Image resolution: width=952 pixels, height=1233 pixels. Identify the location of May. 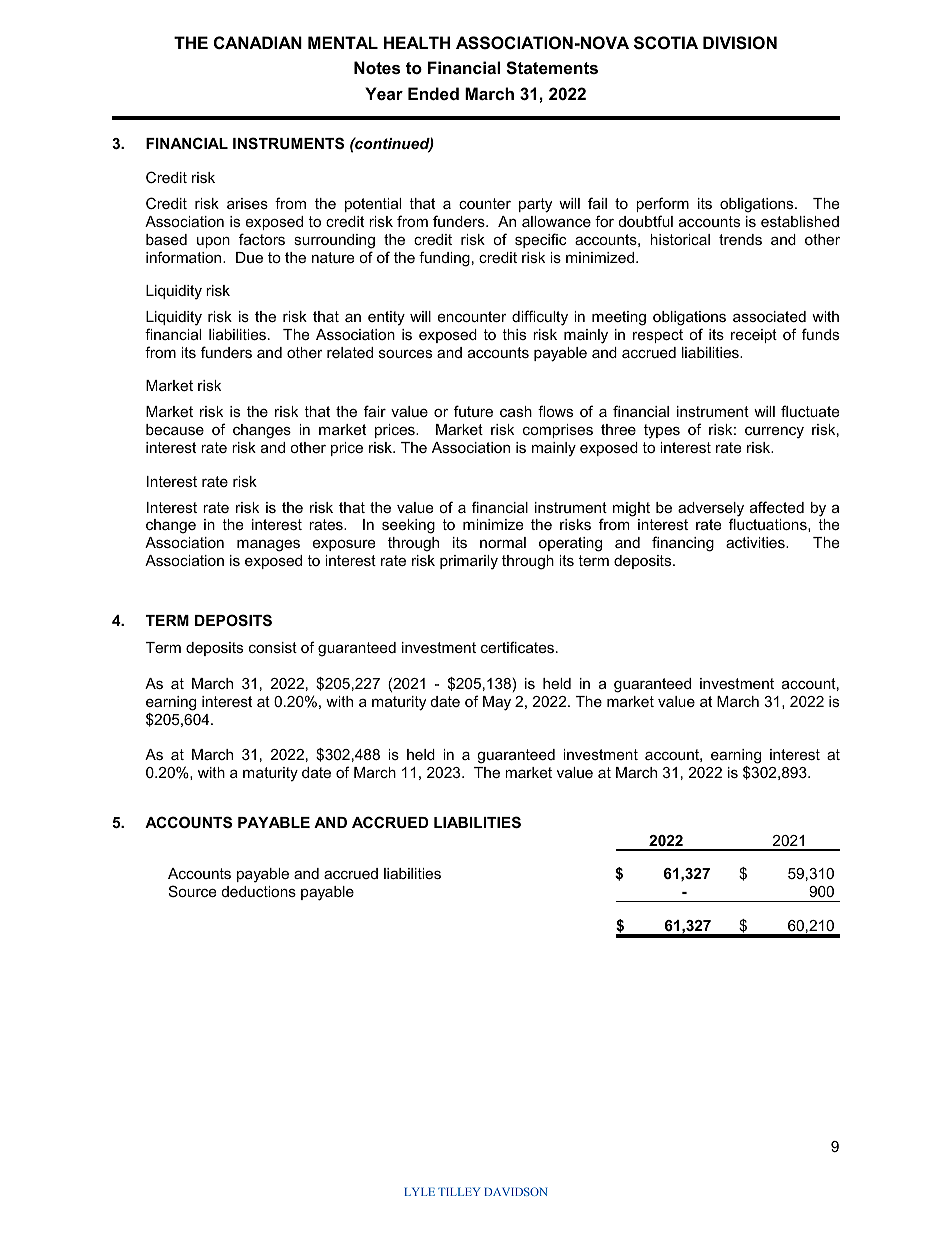
(497, 703).
